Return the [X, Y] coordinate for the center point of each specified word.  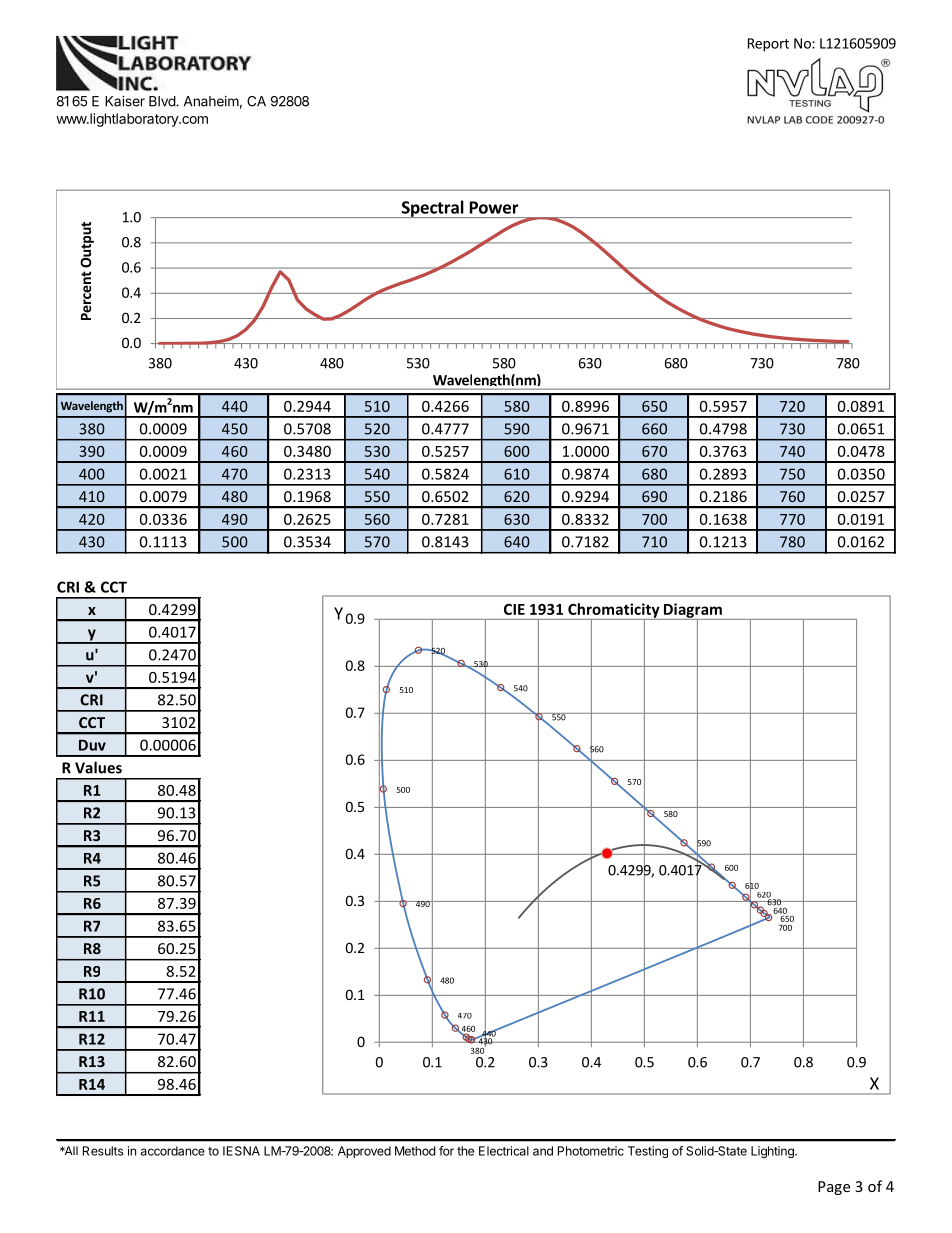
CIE [514, 609]
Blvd [163, 101]
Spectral [432, 209]
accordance [173, 1151]
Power [494, 207]
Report [768, 45]
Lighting [773, 1152]
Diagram [693, 611]
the [465, 1151]
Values [98, 767]
